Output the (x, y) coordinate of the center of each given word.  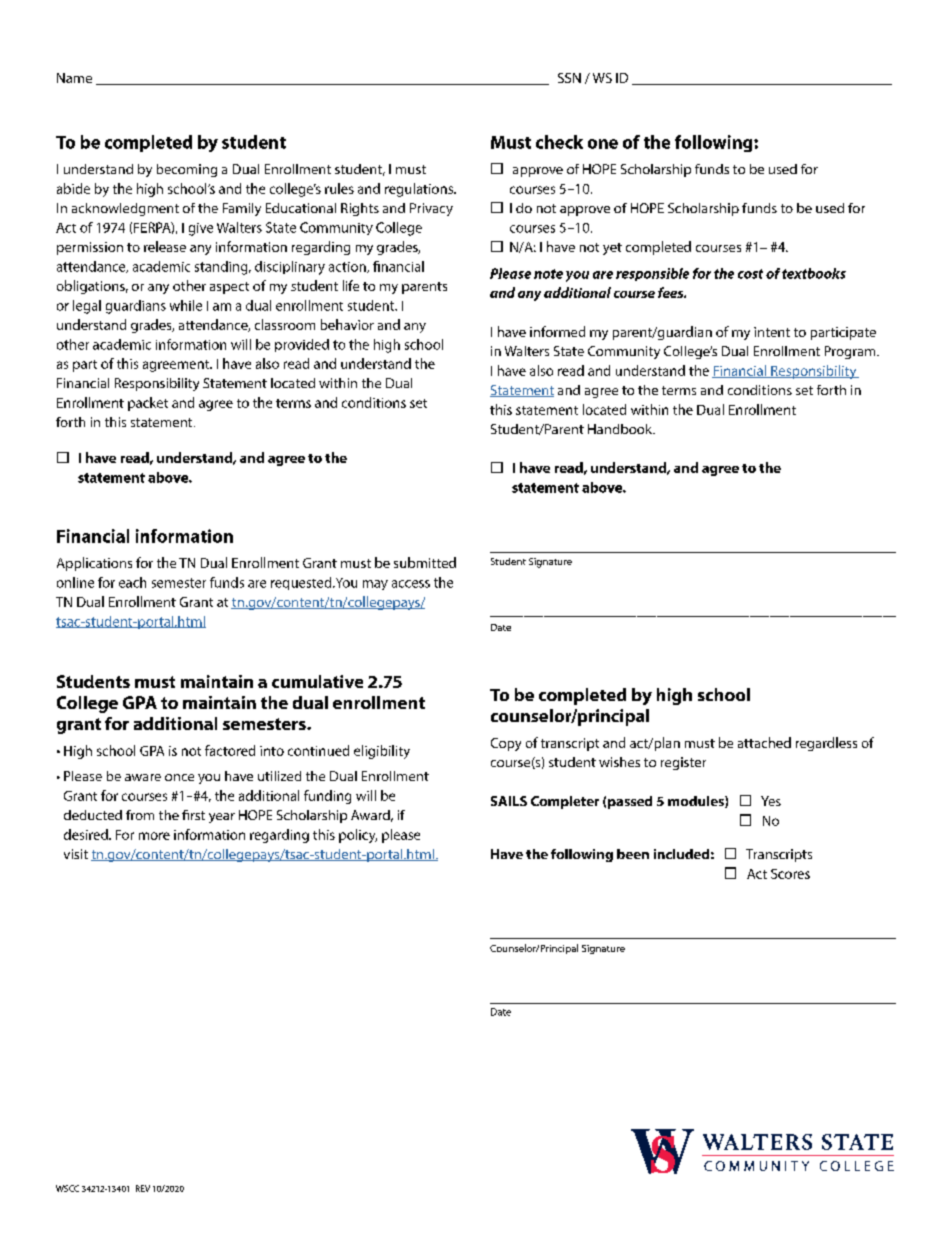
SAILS (509, 801)
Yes (771, 801)
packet (148, 404)
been (633, 854)
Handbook (621, 429)
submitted (425, 562)
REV (143, 1188)
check (559, 142)
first (193, 815)
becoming (187, 170)
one (603, 144)
